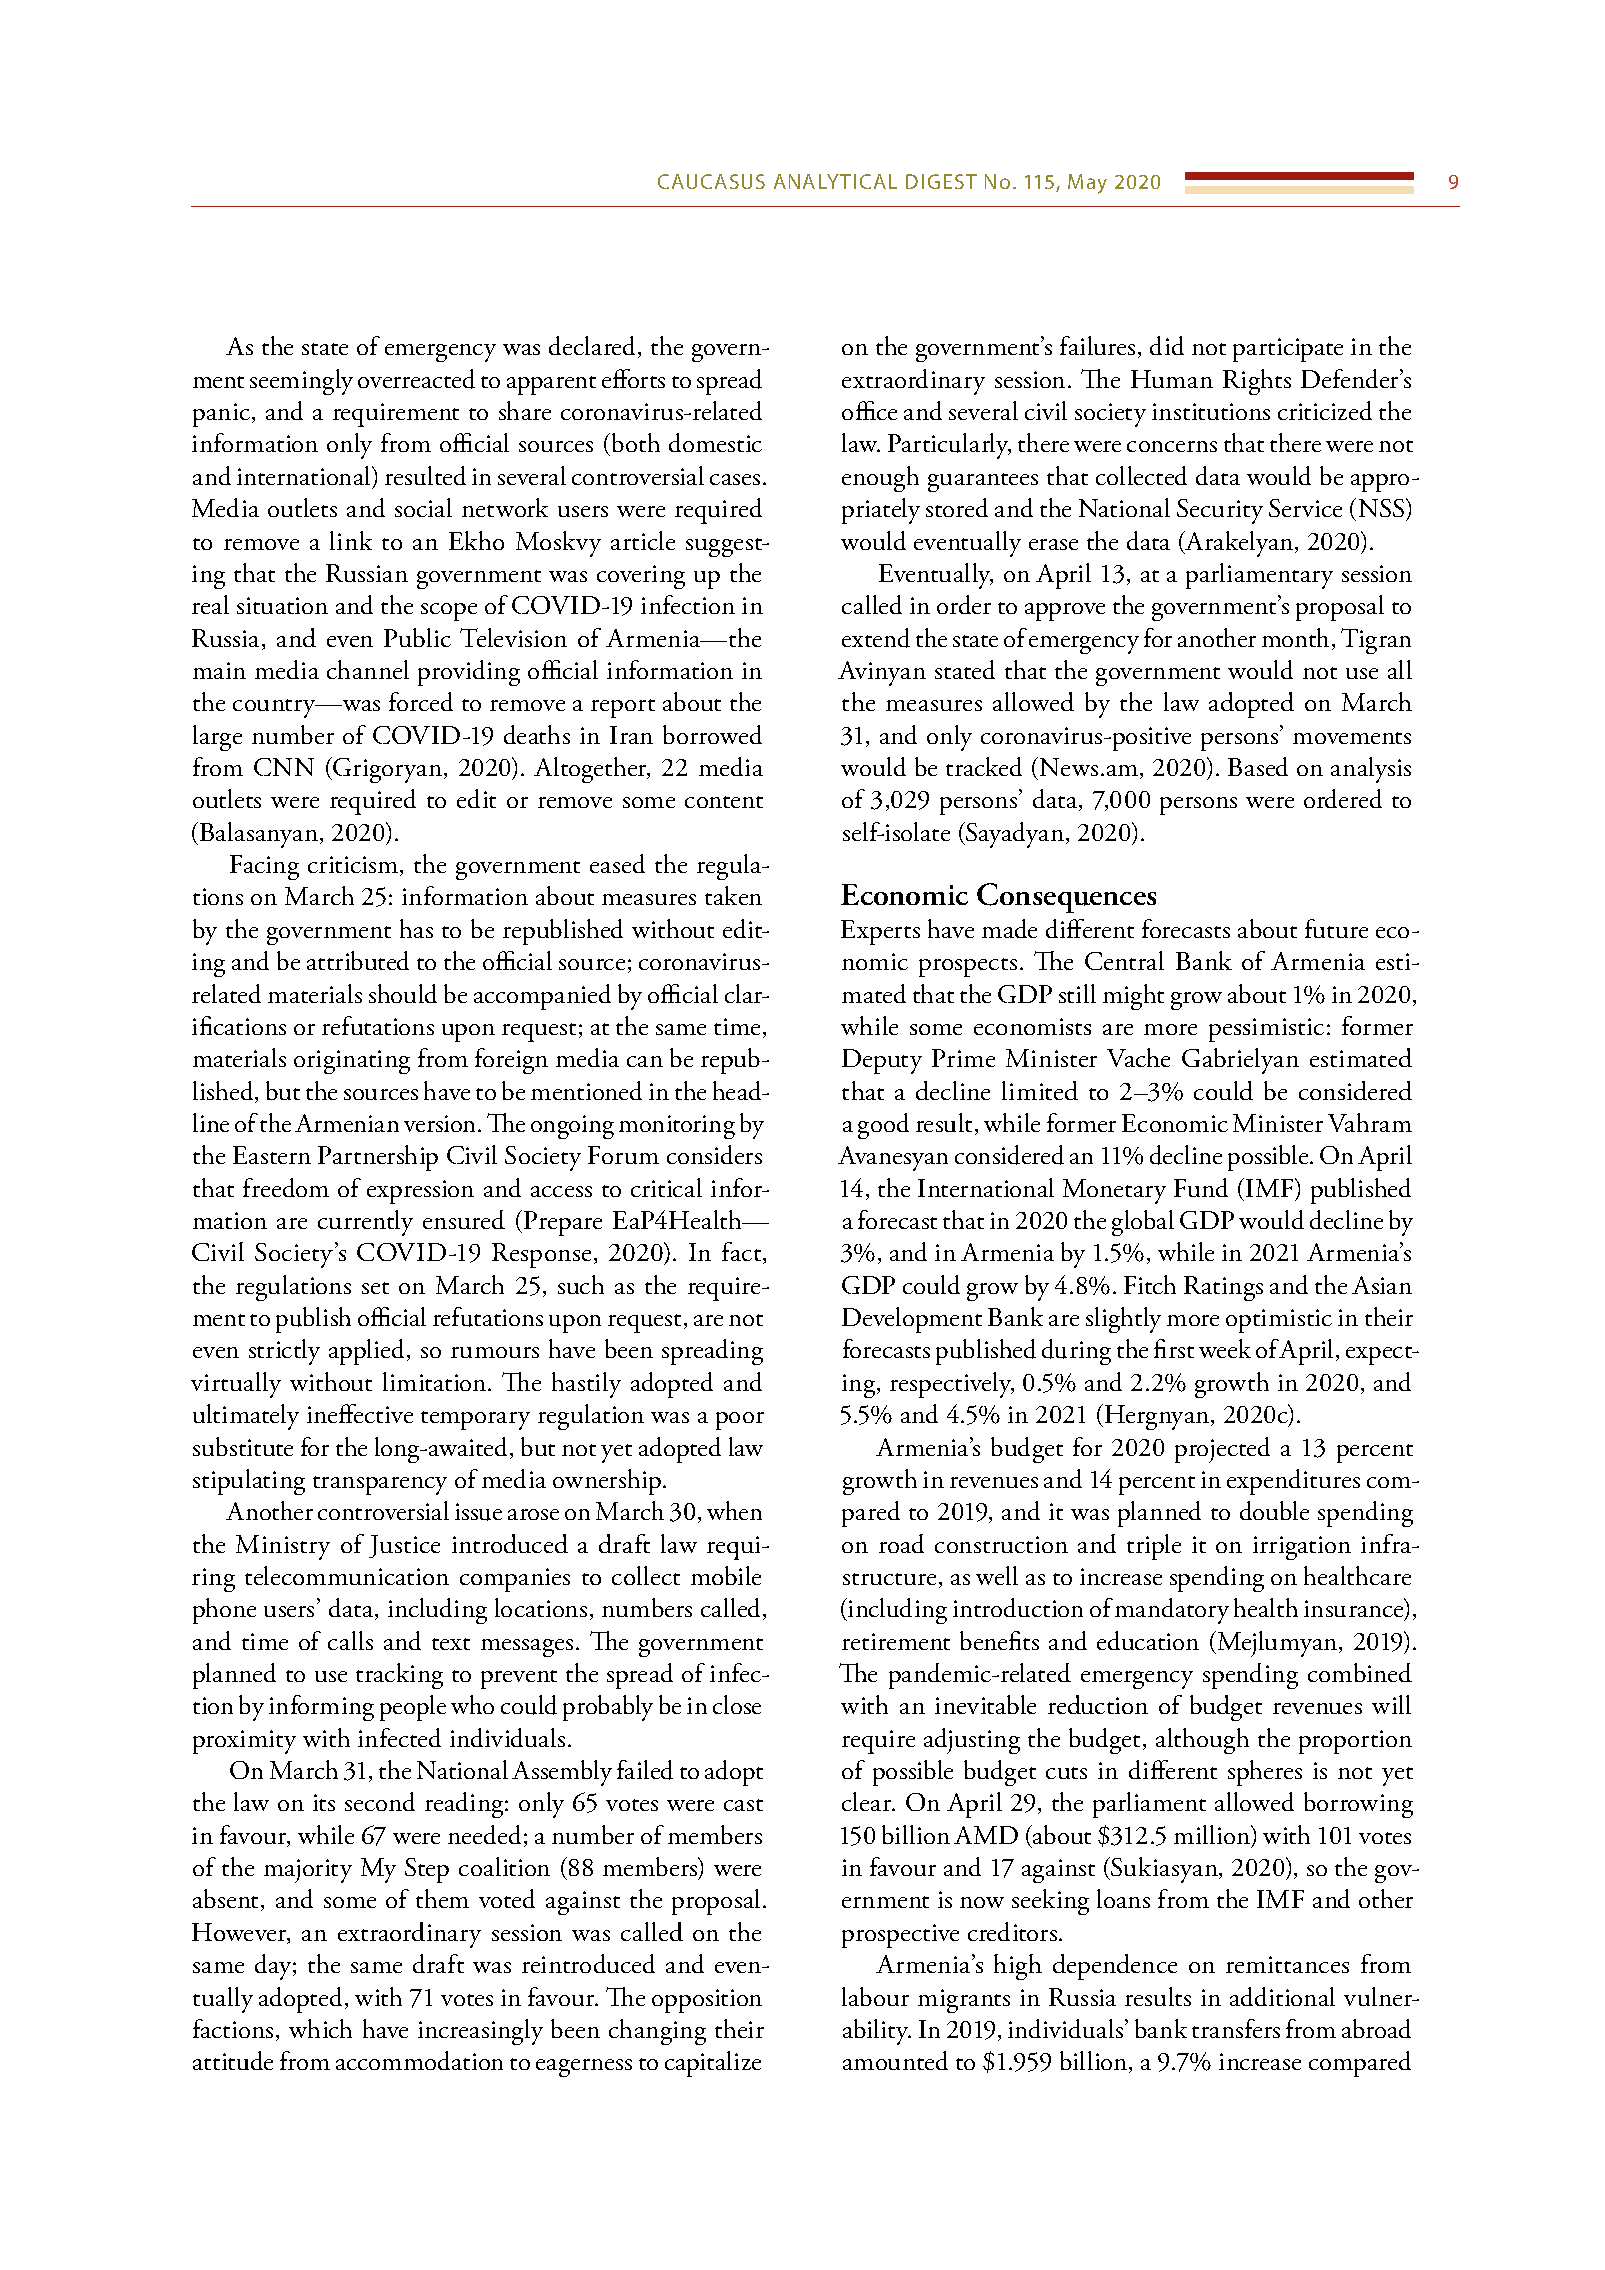 The image size is (1605, 2270). Describe the element at coordinates (883, 1126) in the screenshot. I see `good` at that location.
